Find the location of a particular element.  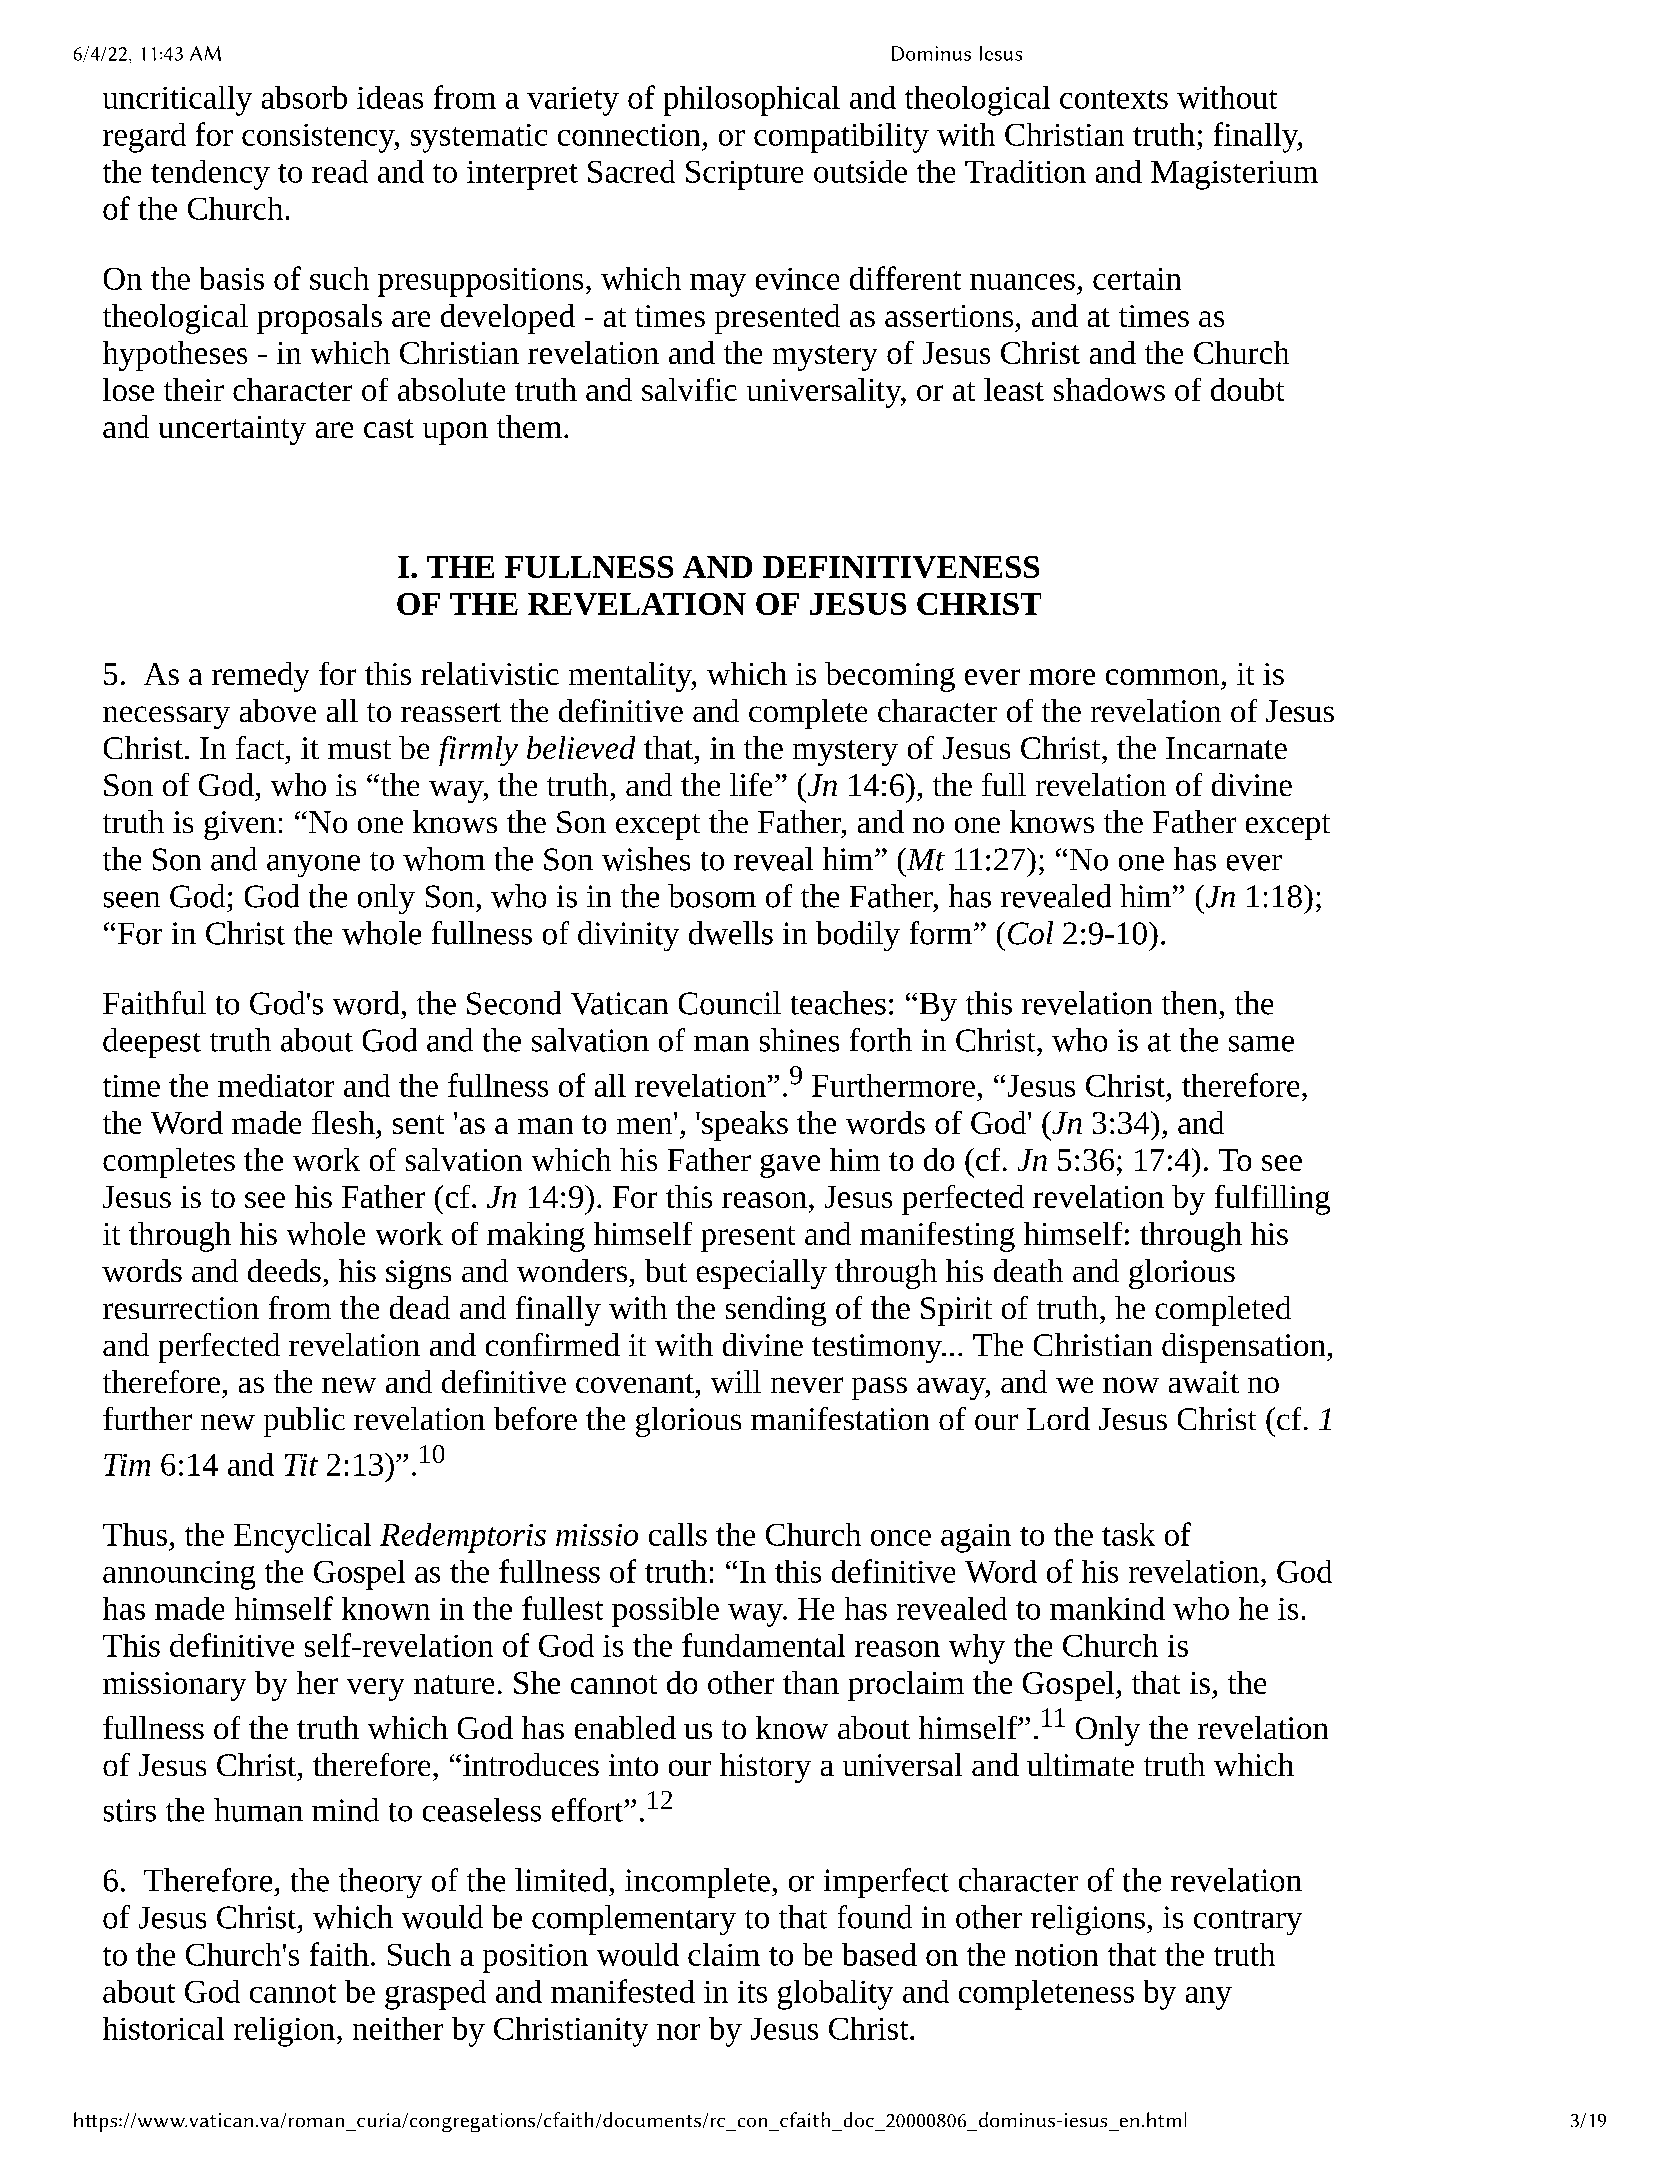

task is located at coordinates (1128, 1534).
